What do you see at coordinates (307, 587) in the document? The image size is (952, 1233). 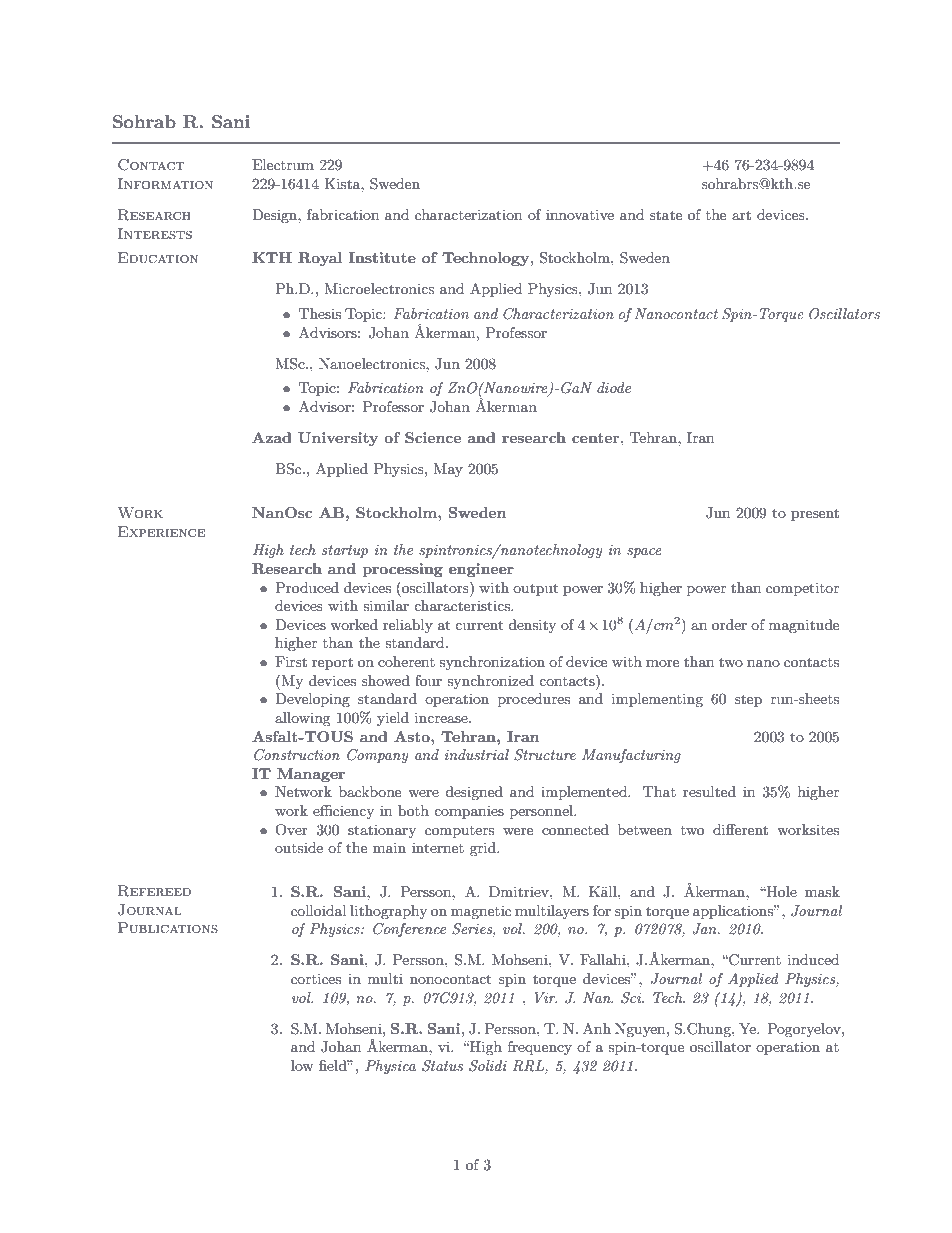 I see `Produced` at bounding box center [307, 587].
